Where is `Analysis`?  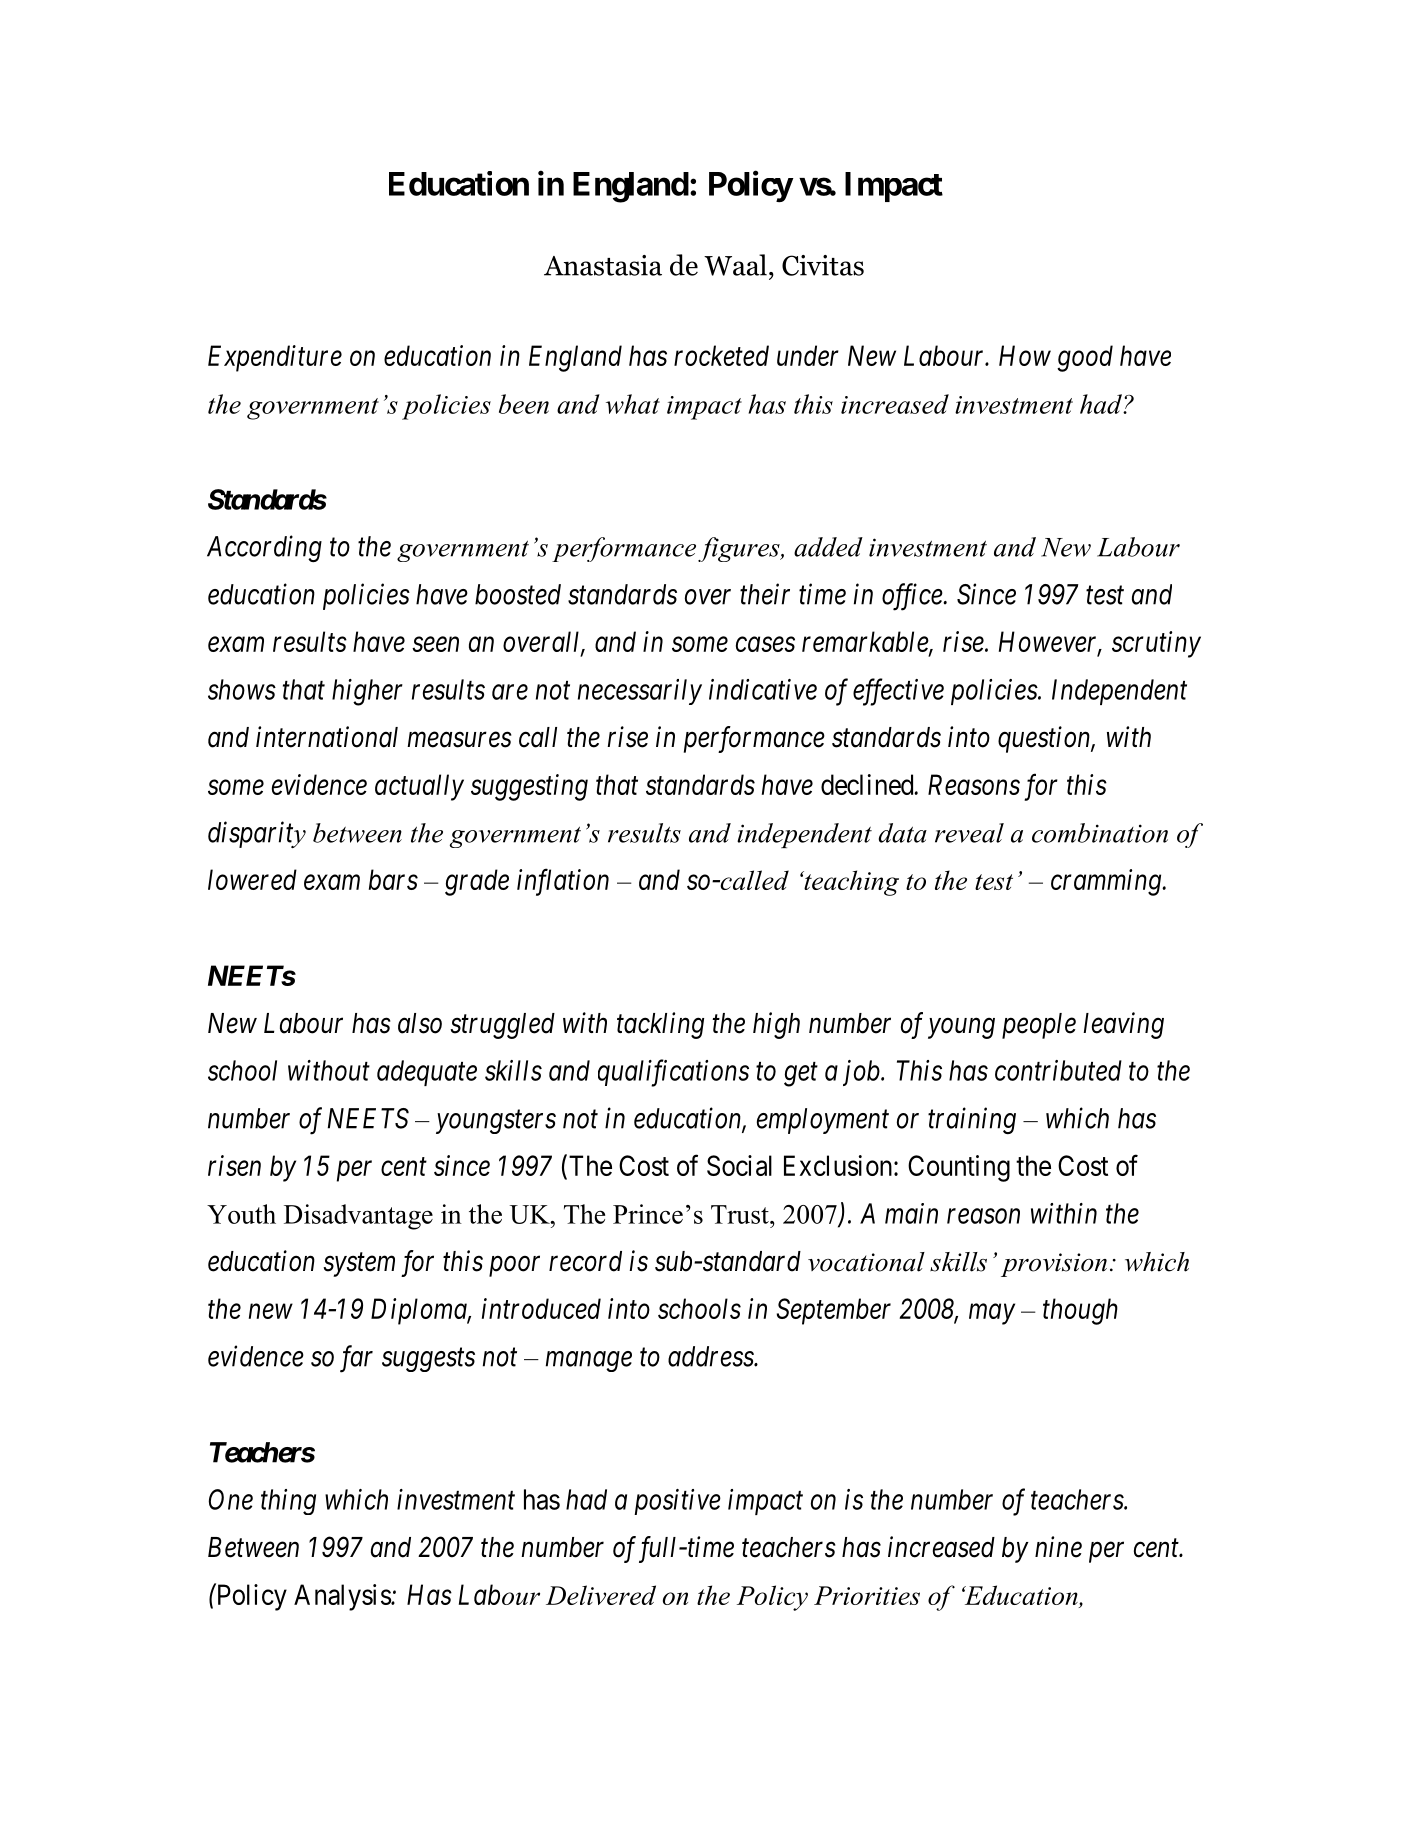 Analysis is located at coordinates (343, 1597).
